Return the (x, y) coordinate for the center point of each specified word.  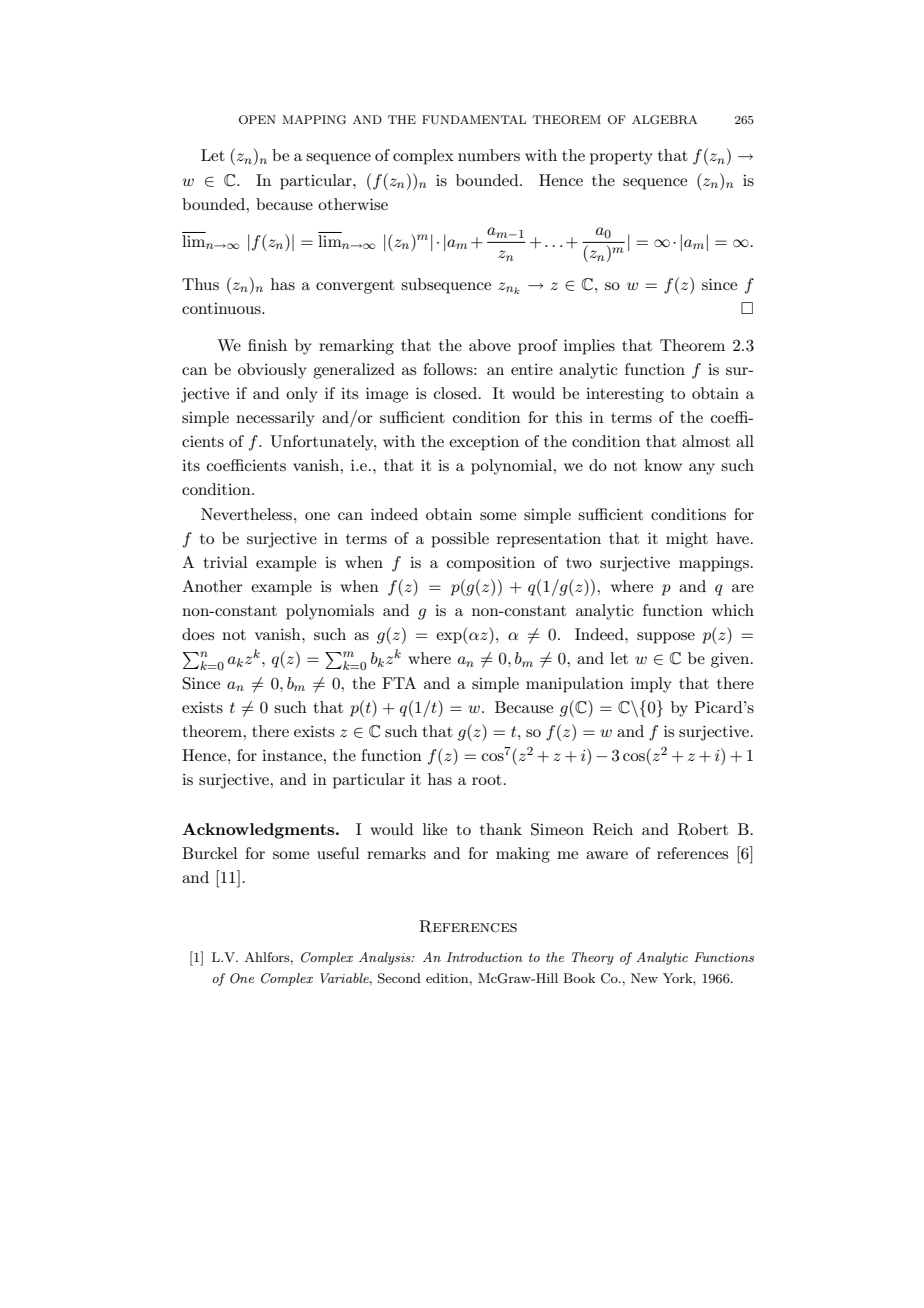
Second (399, 978)
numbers (489, 155)
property (621, 158)
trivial (226, 562)
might (687, 540)
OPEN (257, 120)
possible (460, 540)
